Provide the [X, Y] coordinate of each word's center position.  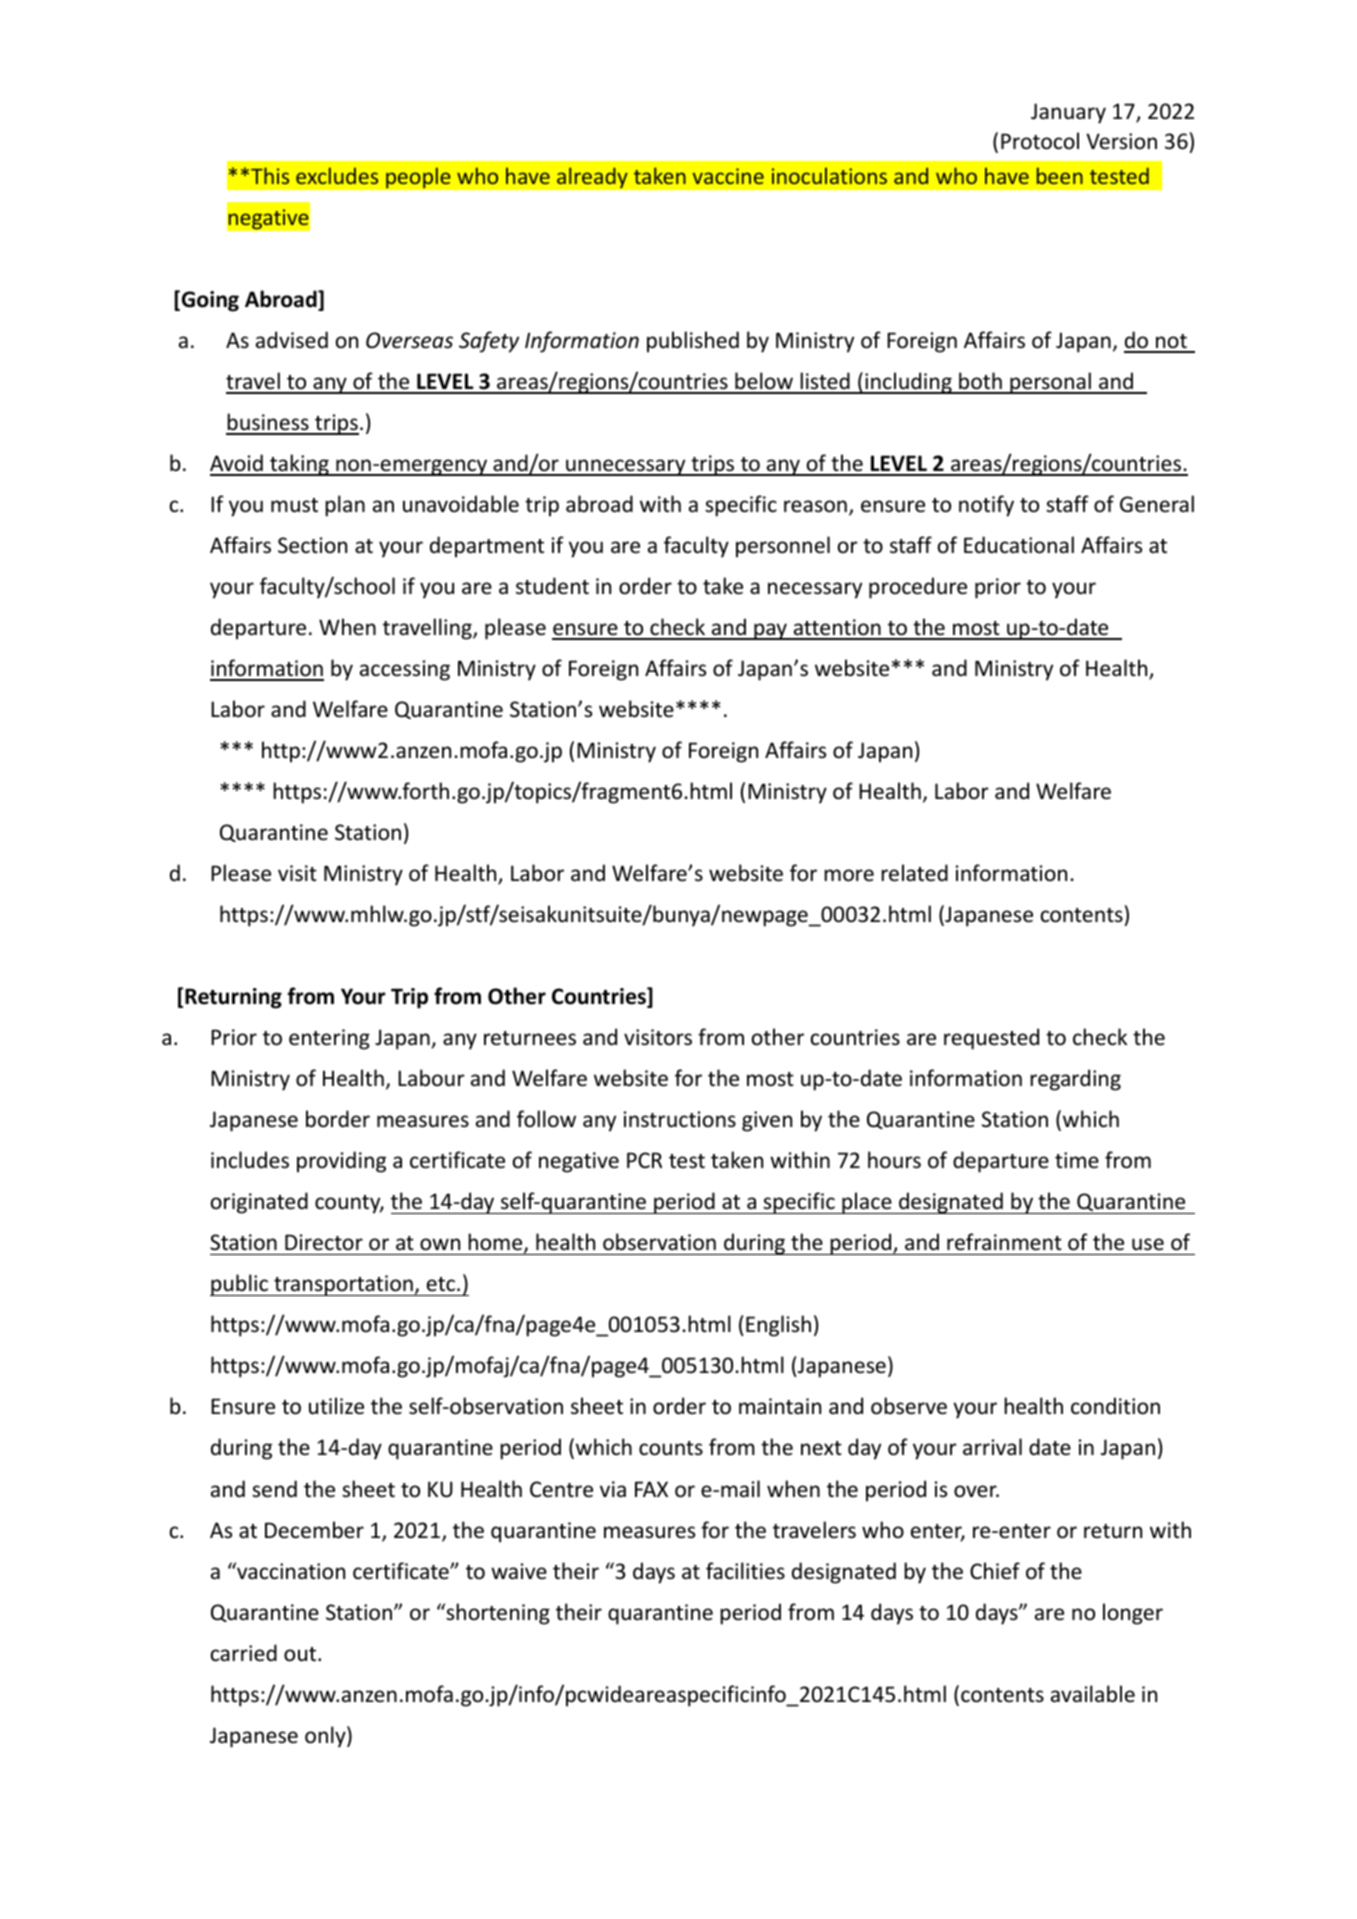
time [1077, 1160]
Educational [1019, 545]
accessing [405, 670]
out [301, 1654]
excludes [337, 175]
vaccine [728, 176]
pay [770, 631]
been [1060, 175]
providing [341, 1162]
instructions [680, 1119]
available [1093, 1694]
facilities [745, 1571]
